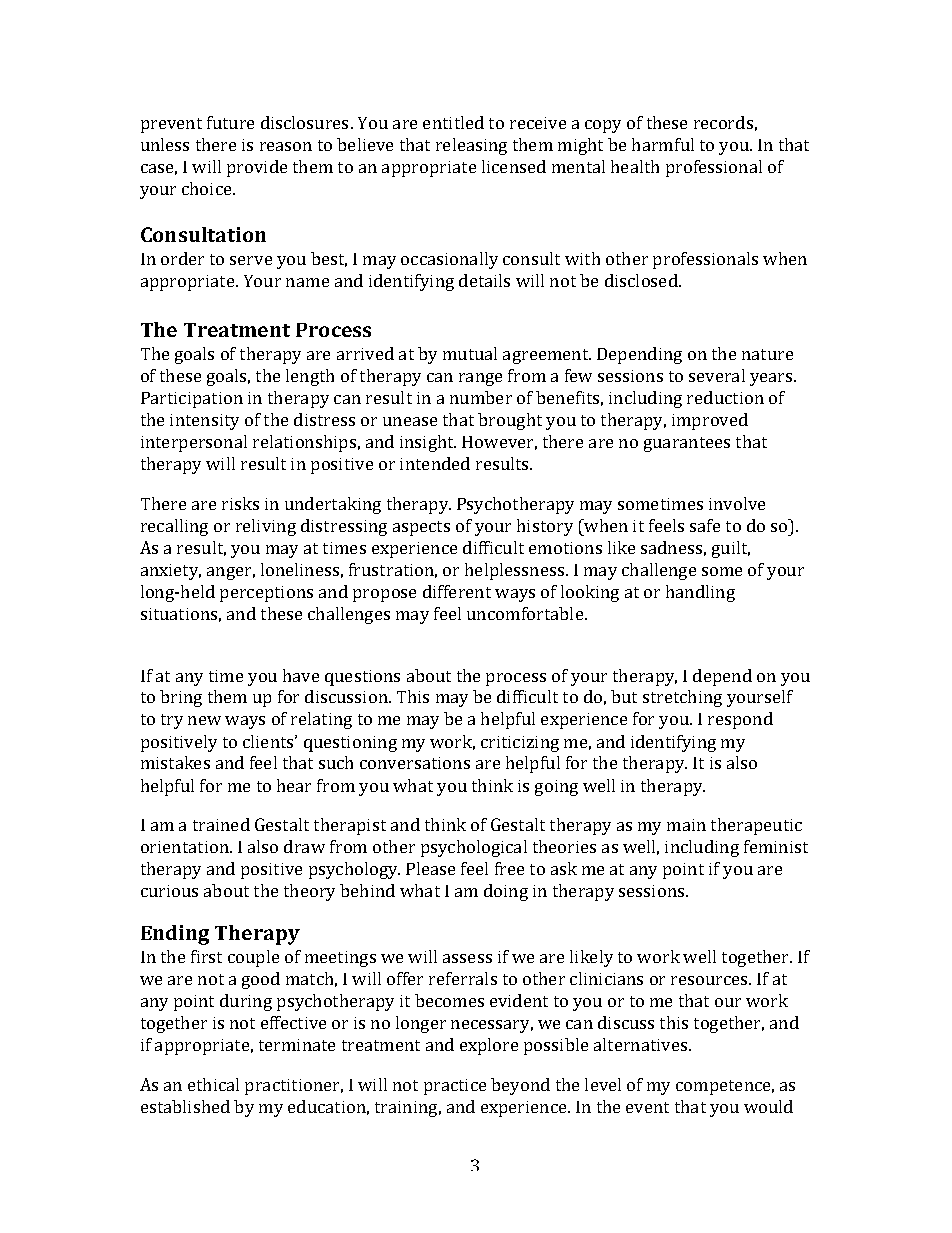  What do you see at coordinates (457, 591) in the screenshot?
I see `different` at bounding box center [457, 591].
